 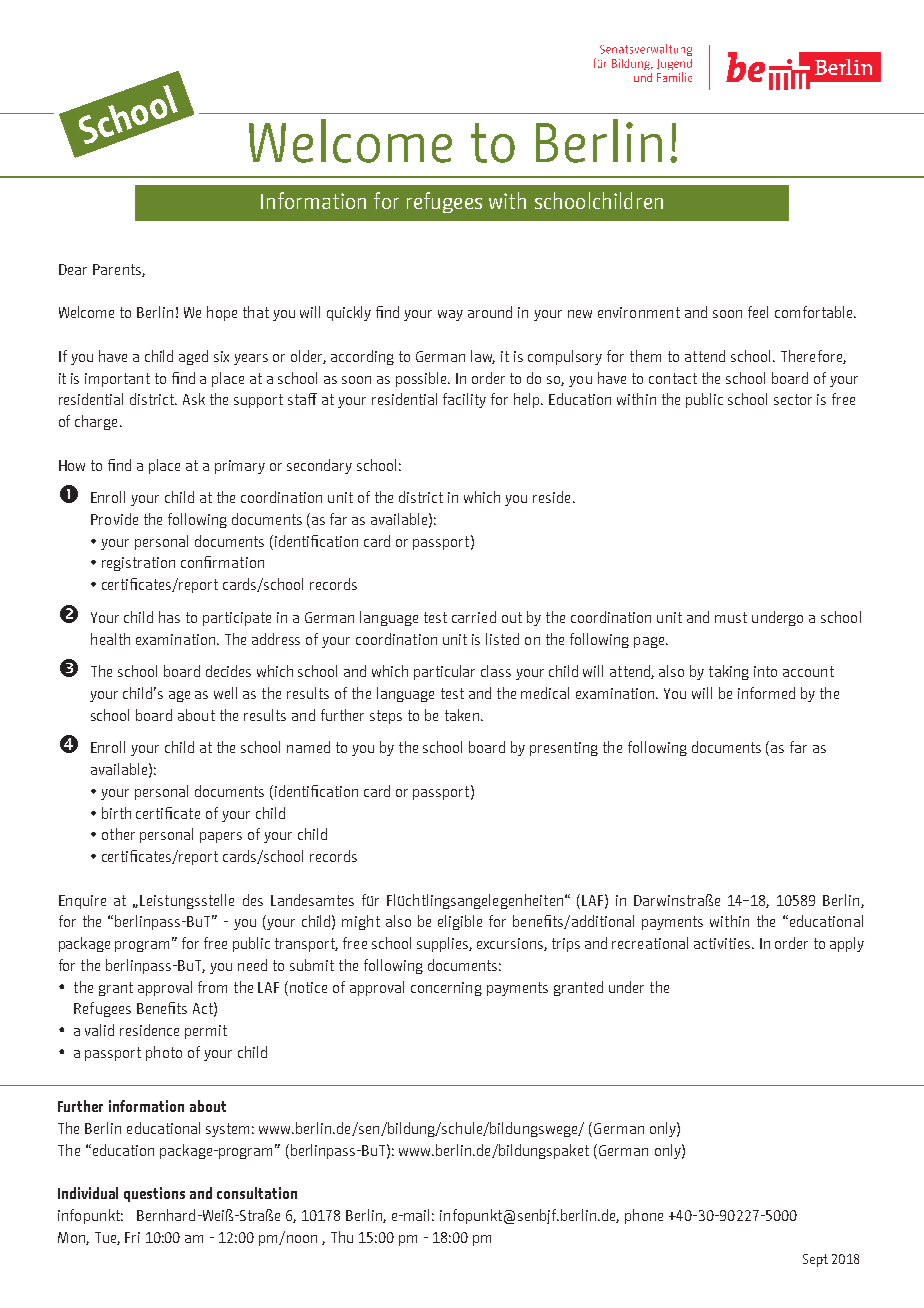 I want to click on birth, so click(x=116, y=813).
